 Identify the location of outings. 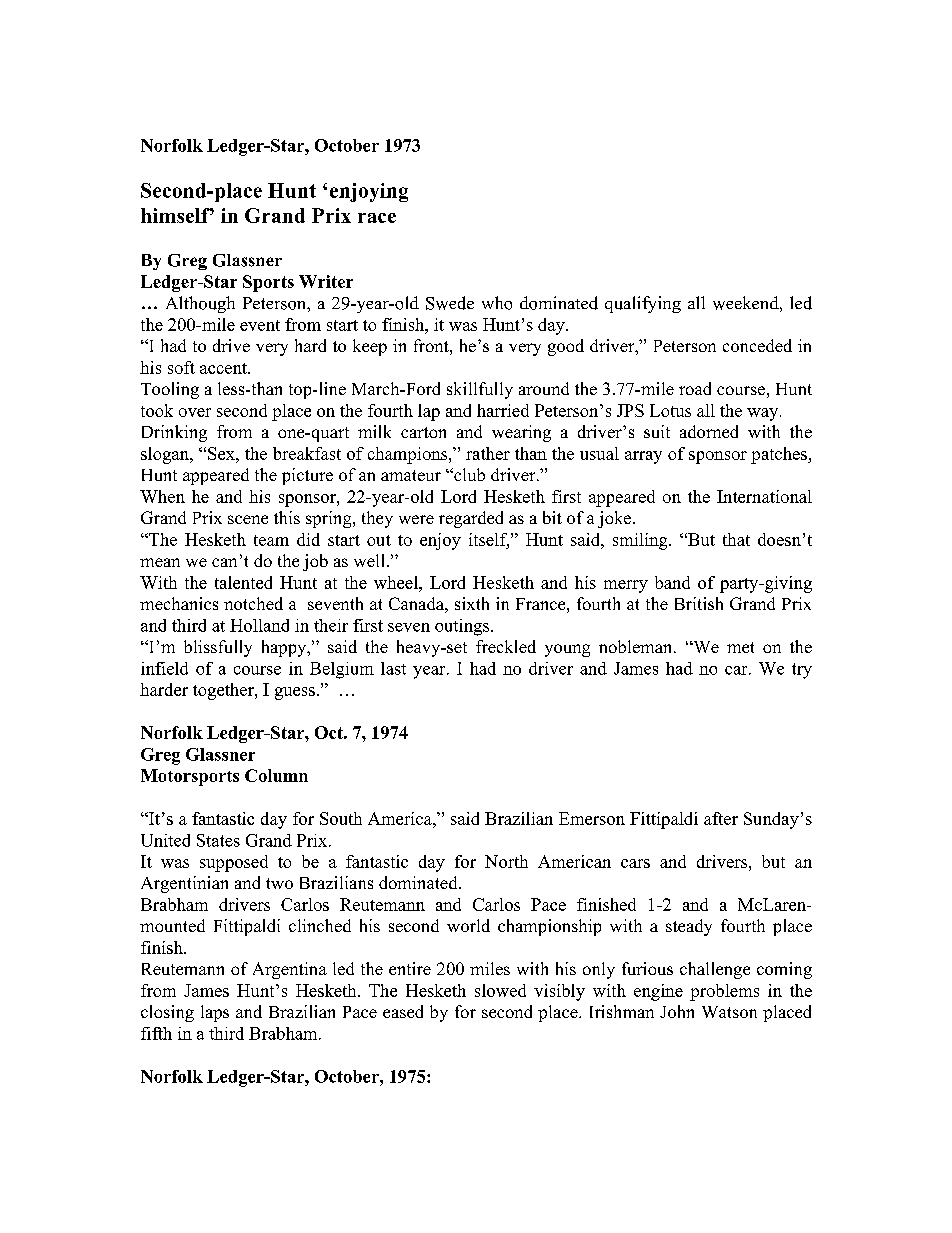
(462, 627).
